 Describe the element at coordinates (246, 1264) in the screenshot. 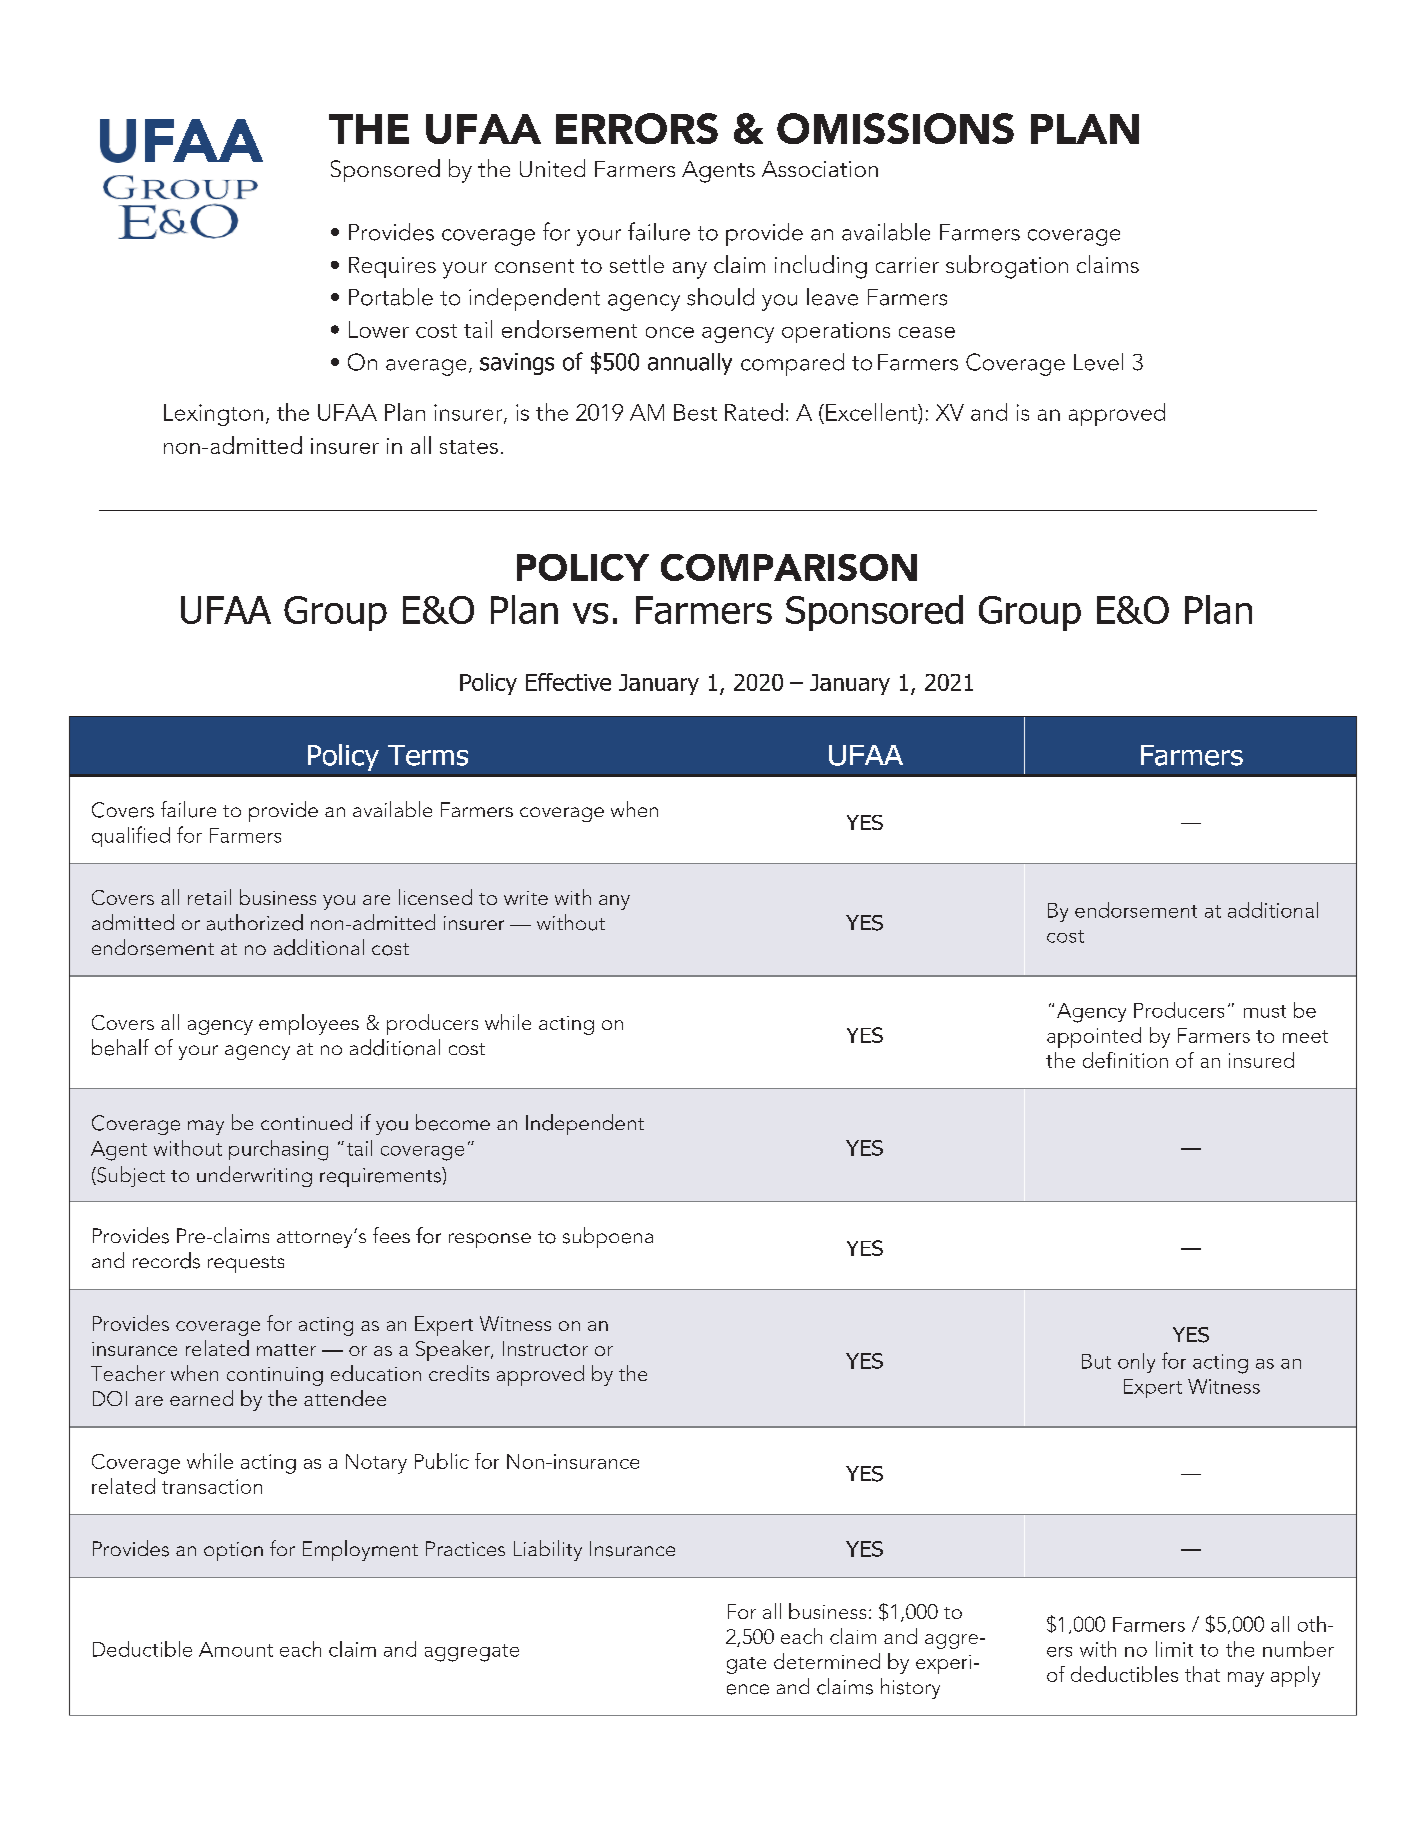

I see `requests` at that location.
